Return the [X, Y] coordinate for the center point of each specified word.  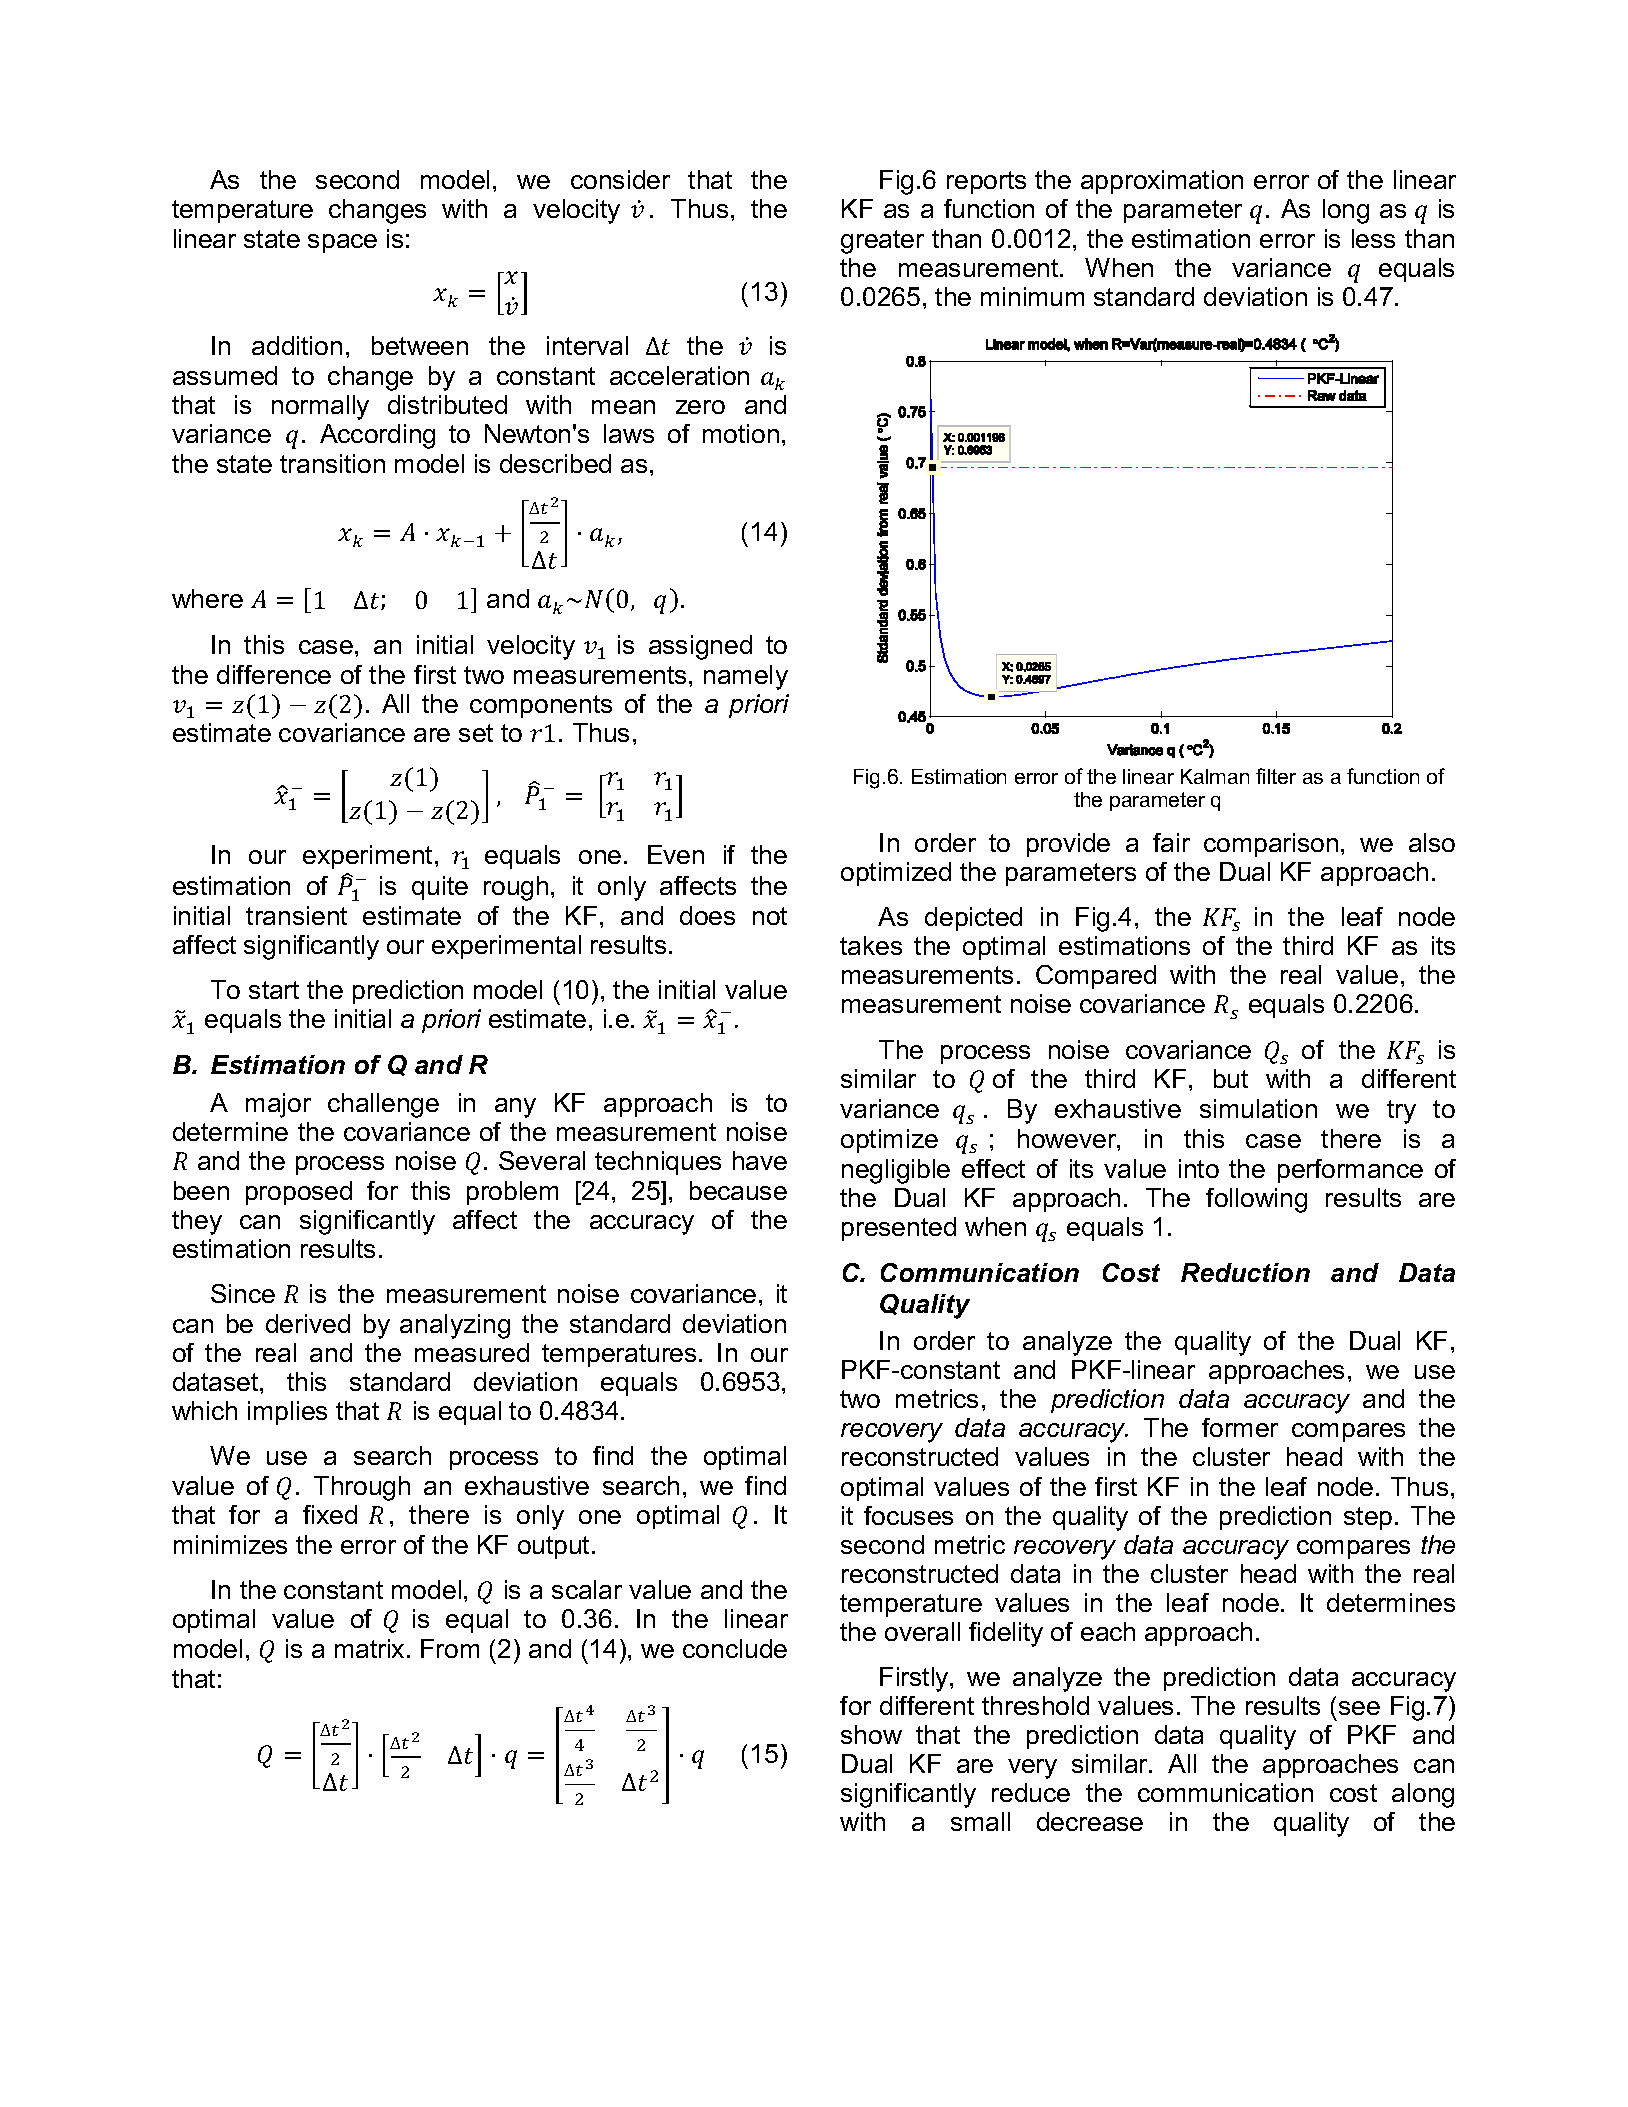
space [342, 243]
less [1373, 238]
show [871, 1734]
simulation [1258, 1108]
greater [882, 242]
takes [871, 945]
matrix [369, 1648]
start [274, 990]
